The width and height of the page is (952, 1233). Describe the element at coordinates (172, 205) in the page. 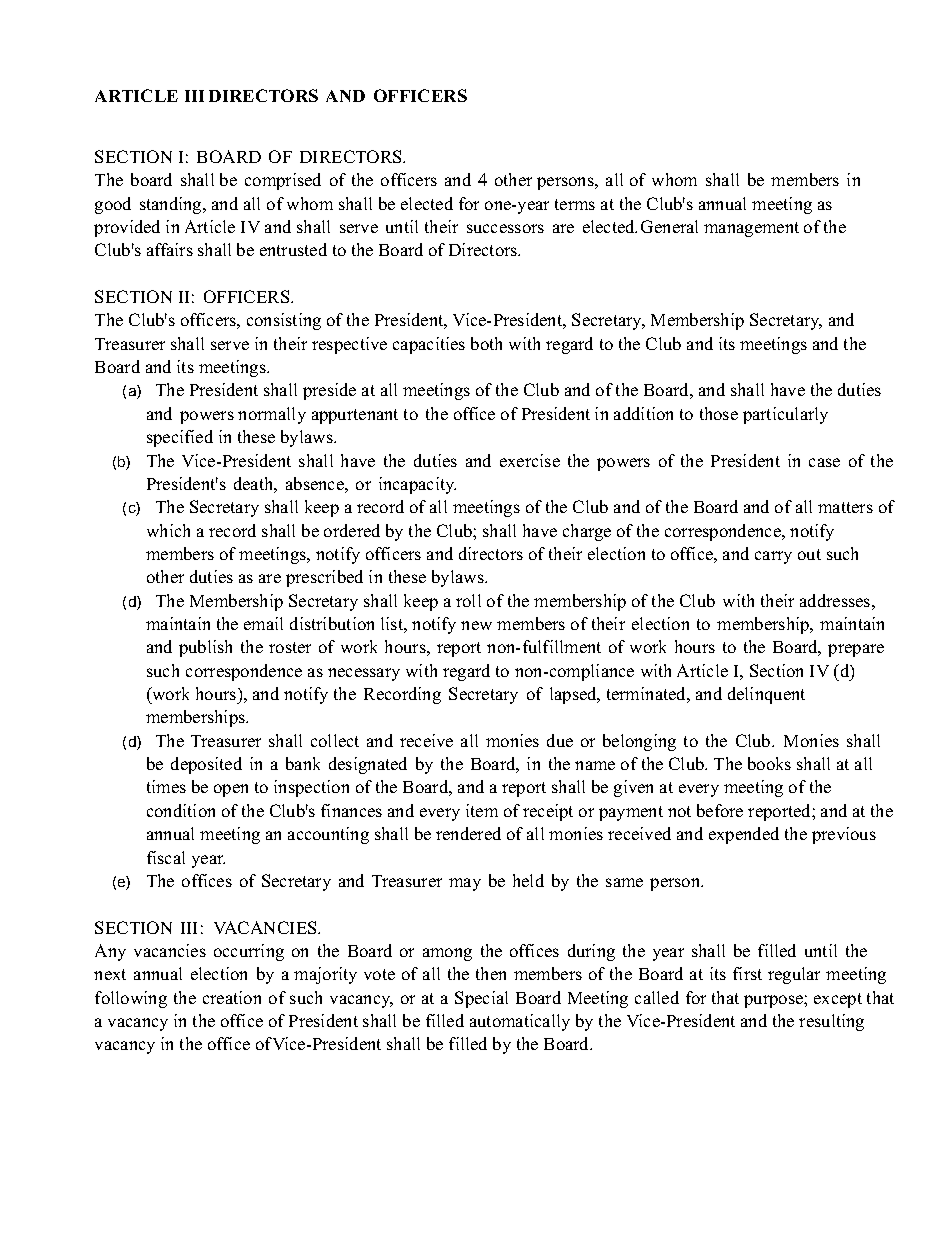

I see `standing` at that location.
